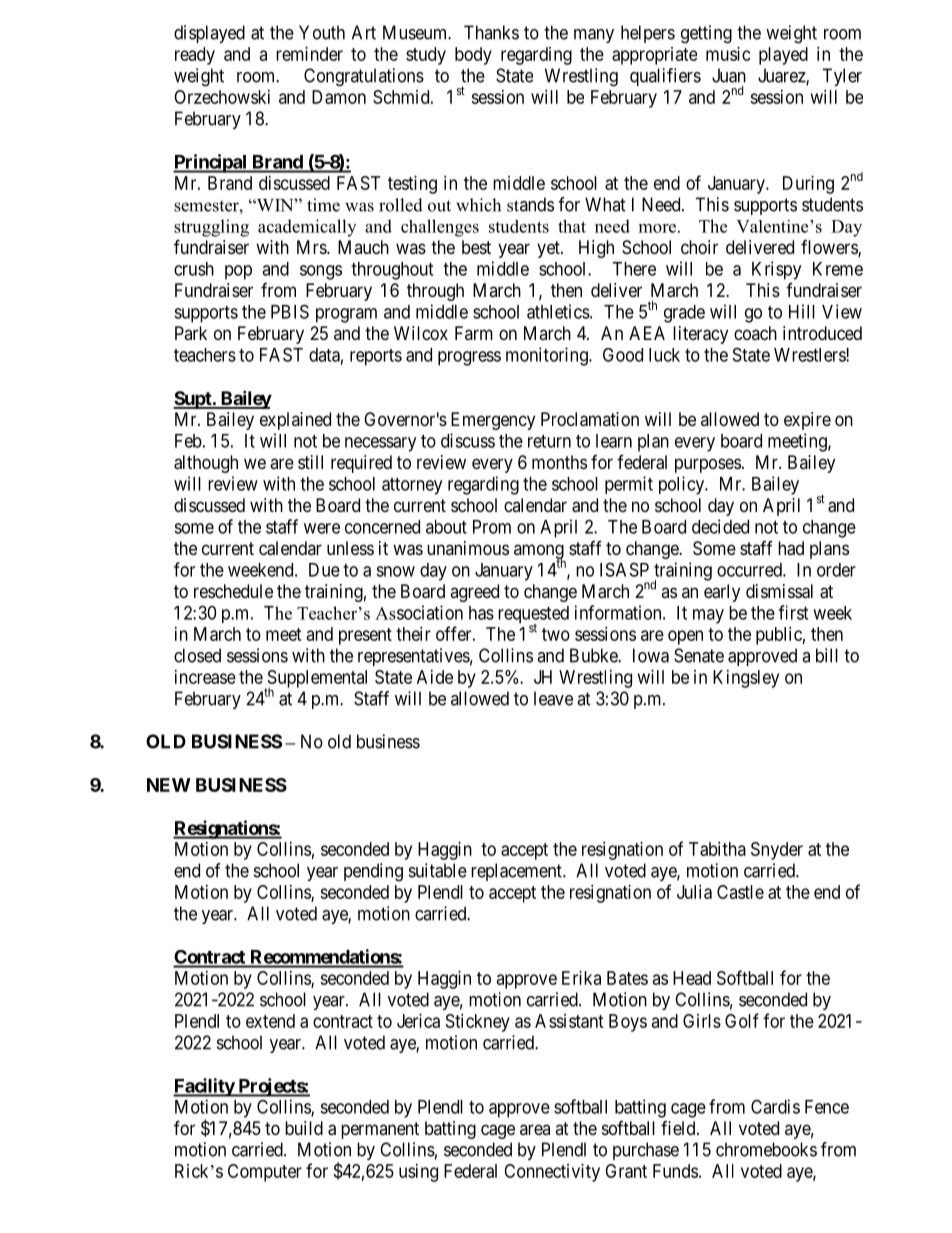 The image size is (952, 1233). What do you see at coordinates (169, 785) in the page?
I see `NEW` at bounding box center [169, 785].
